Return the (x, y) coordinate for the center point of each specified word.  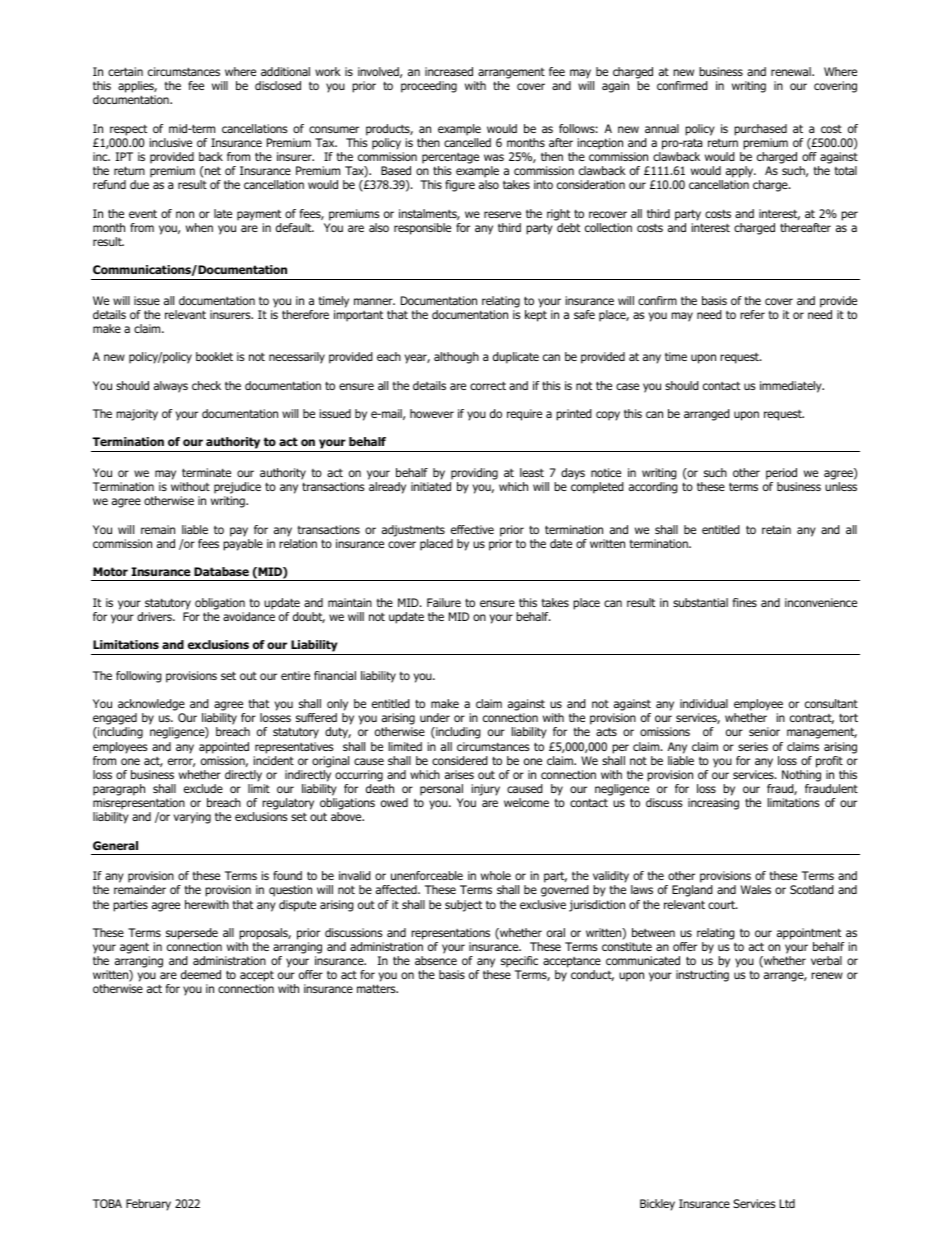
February (148, 1205)
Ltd (787, 1203)
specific (519, 962)
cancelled (467, 142)
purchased (760, 130)
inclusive (171, 142)
